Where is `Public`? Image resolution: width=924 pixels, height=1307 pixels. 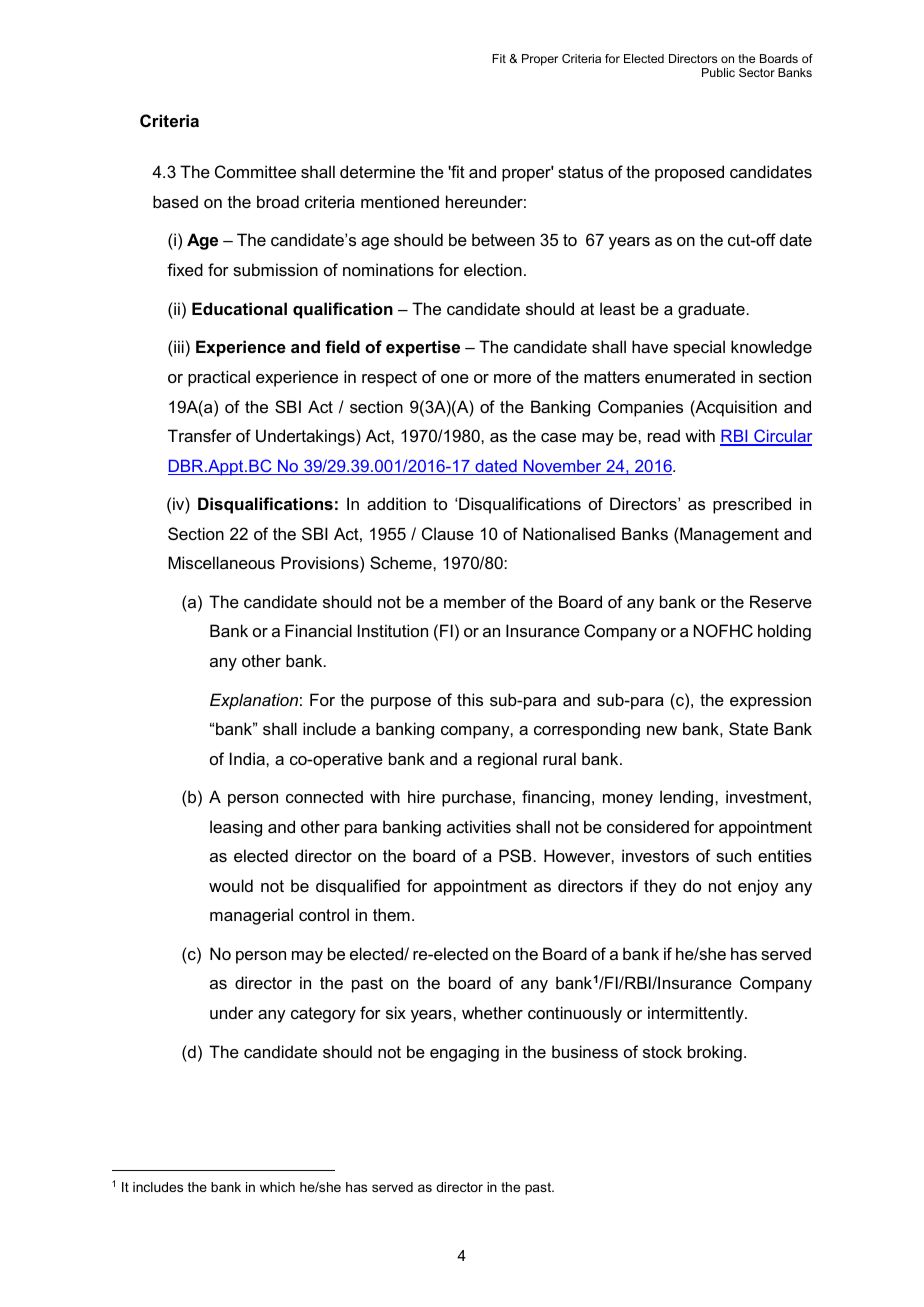
Public is located at coordinates (718, 72).
